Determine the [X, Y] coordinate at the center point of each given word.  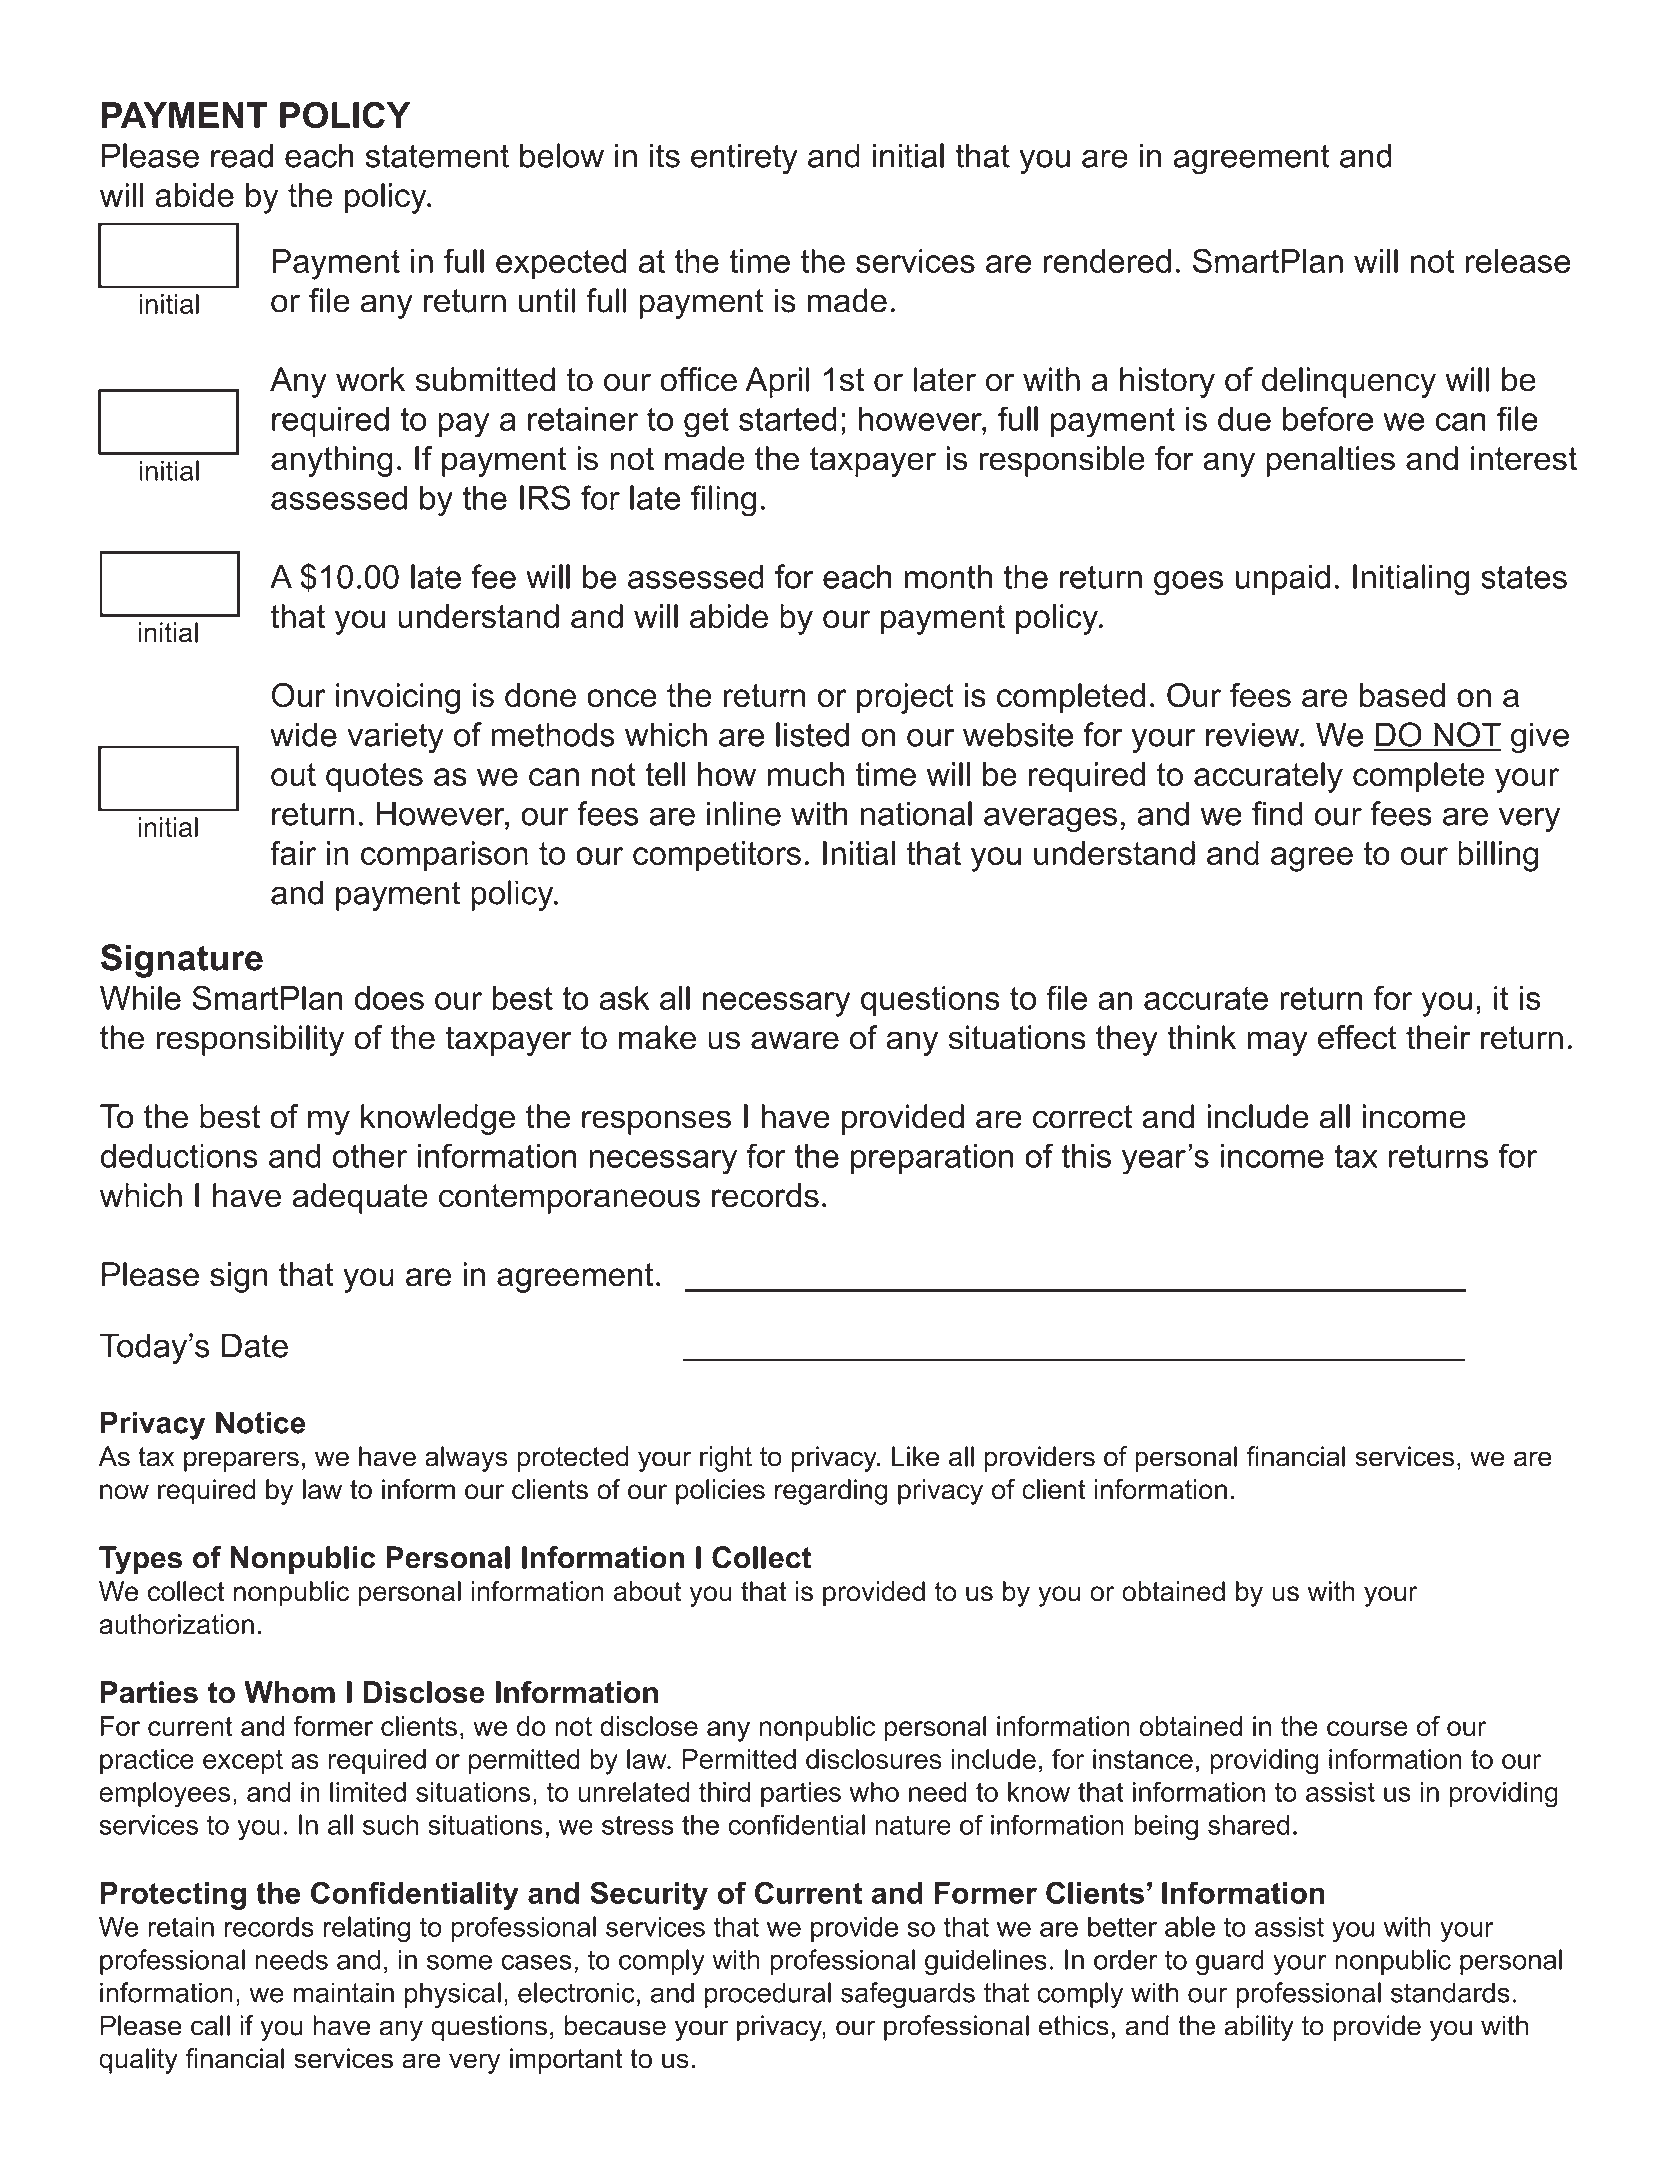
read [242, 155]
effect [1357, 1037]
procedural [768, 1995]
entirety [744, 158]
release [1517, 261]
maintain [344, 1992]
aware [795, 1040]
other [370, 1156]
